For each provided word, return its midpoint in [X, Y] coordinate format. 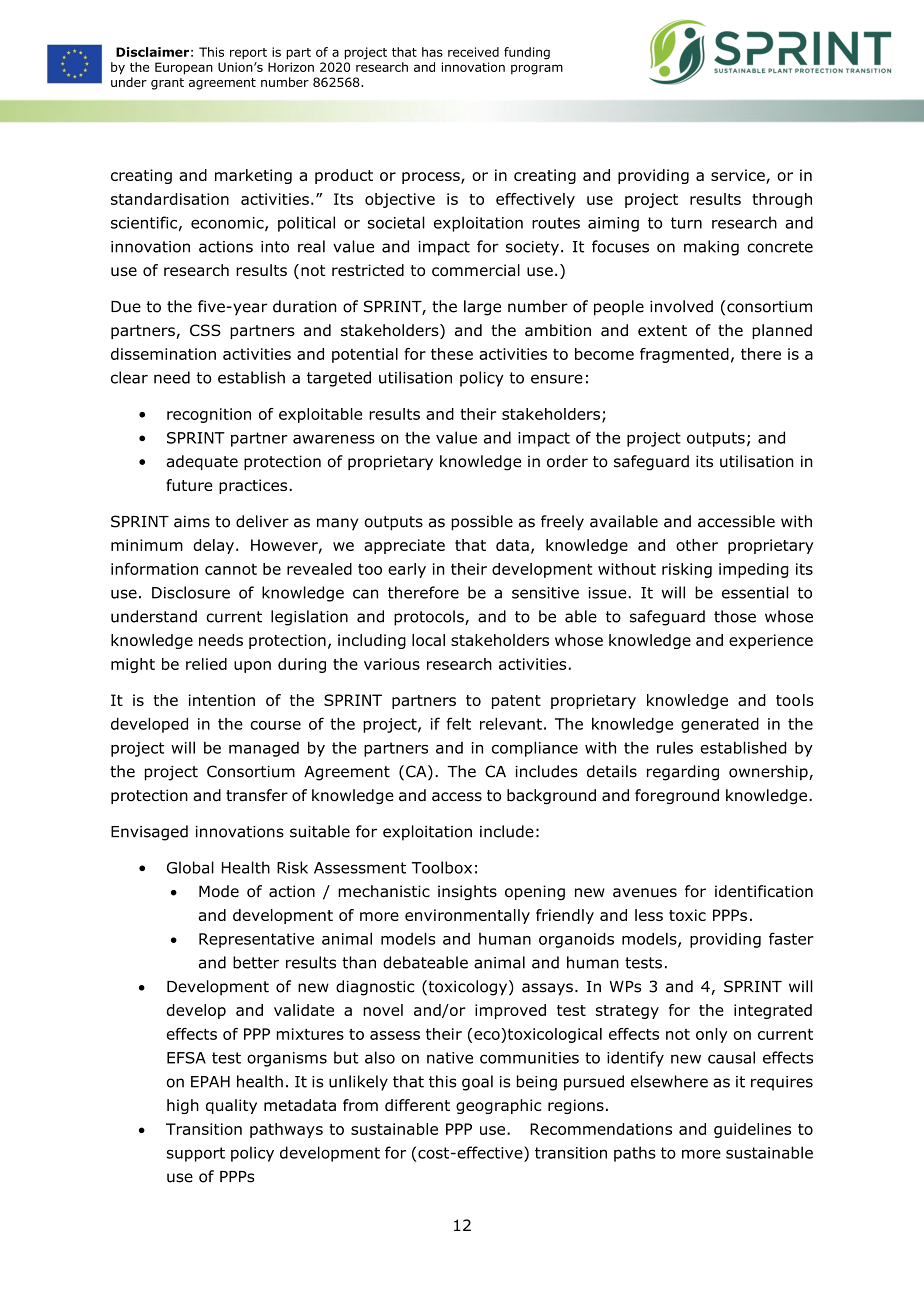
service [739, 176]
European [184, 68]
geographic [499, 1106]
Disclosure [191, 592]
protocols [430, 618]
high [183, 1106]
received [473, 52]
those [735, 616]
